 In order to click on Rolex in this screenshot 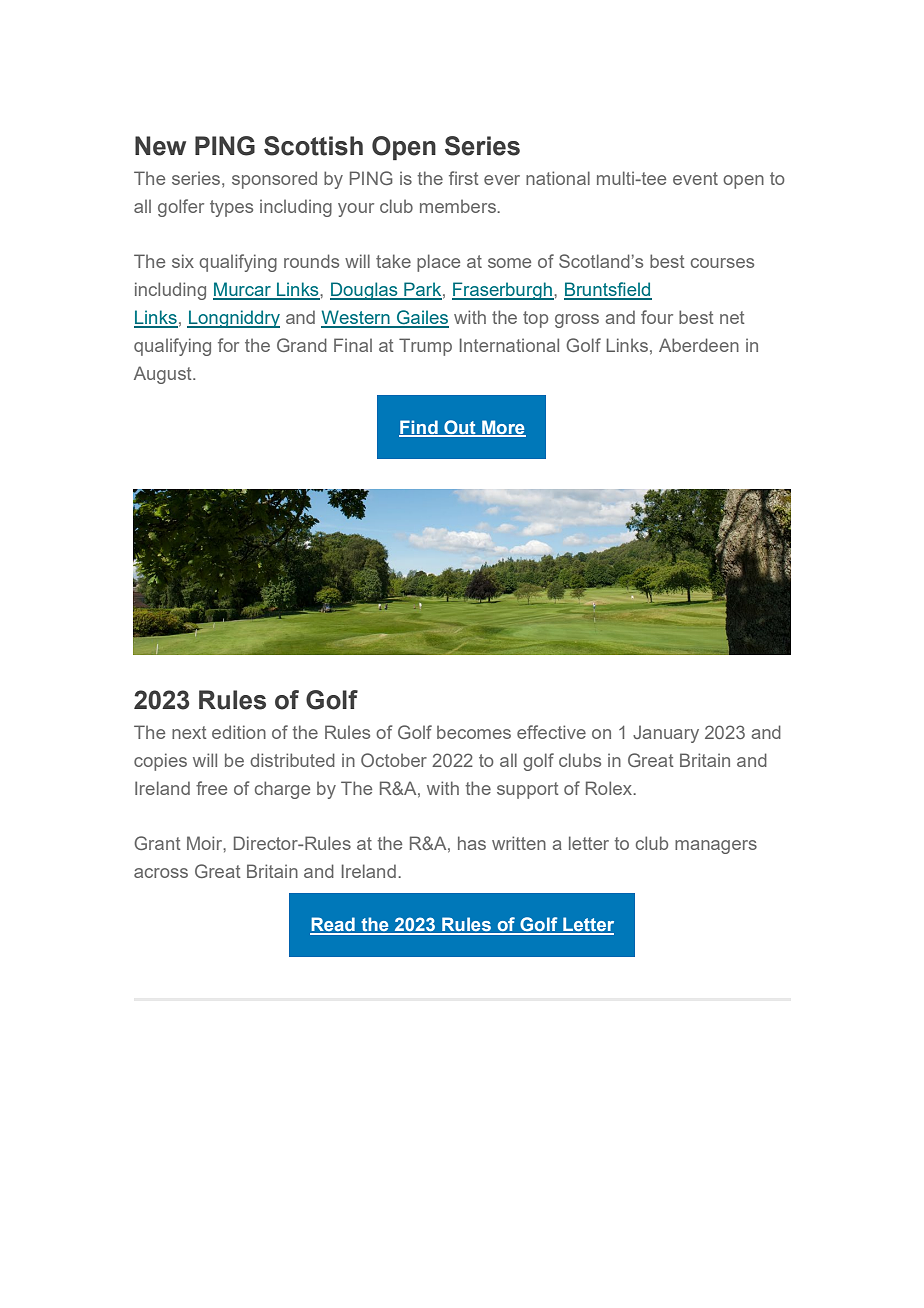, I will do `click(610, 788)`.
